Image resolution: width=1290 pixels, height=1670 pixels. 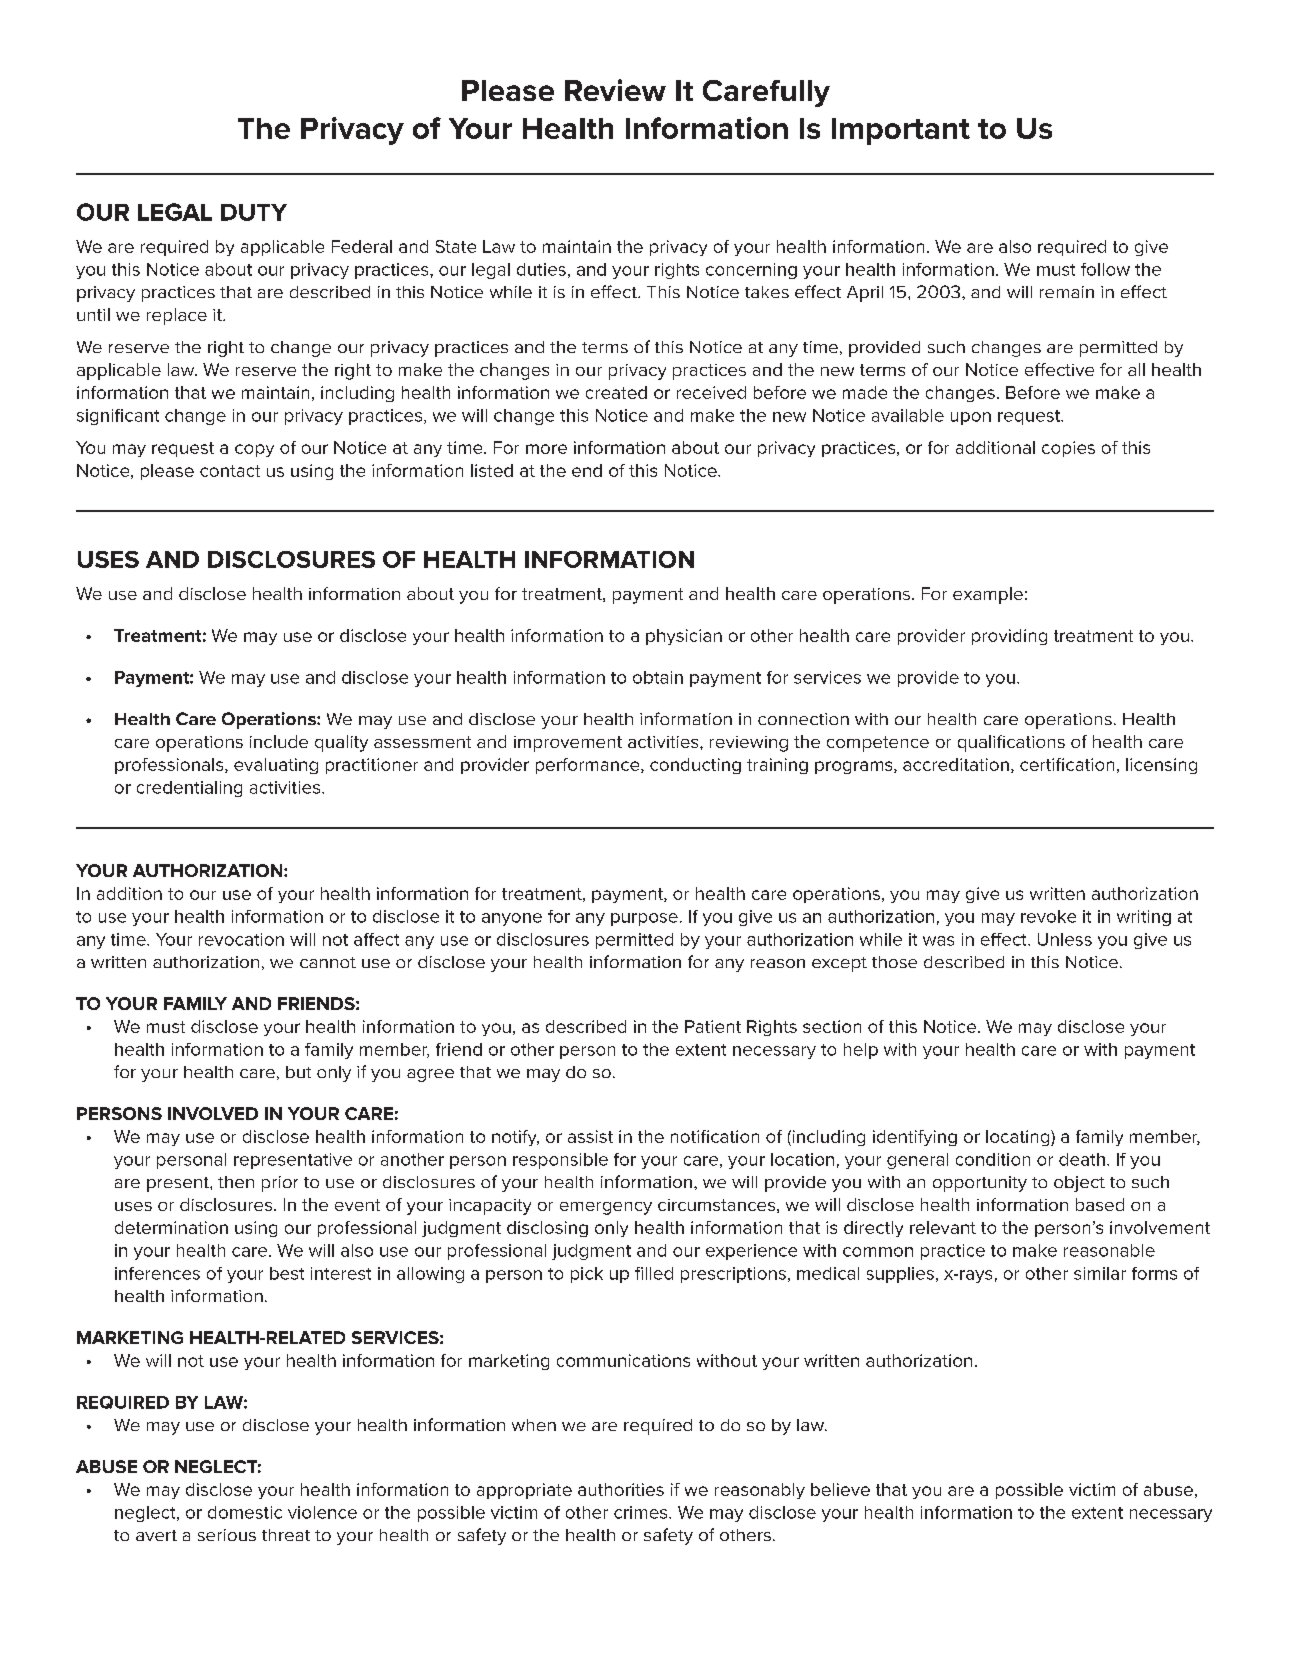 What do you see at coordinates (1019, 1138) in the page?
I see `locating` at bounding box center [1019, 1138].
